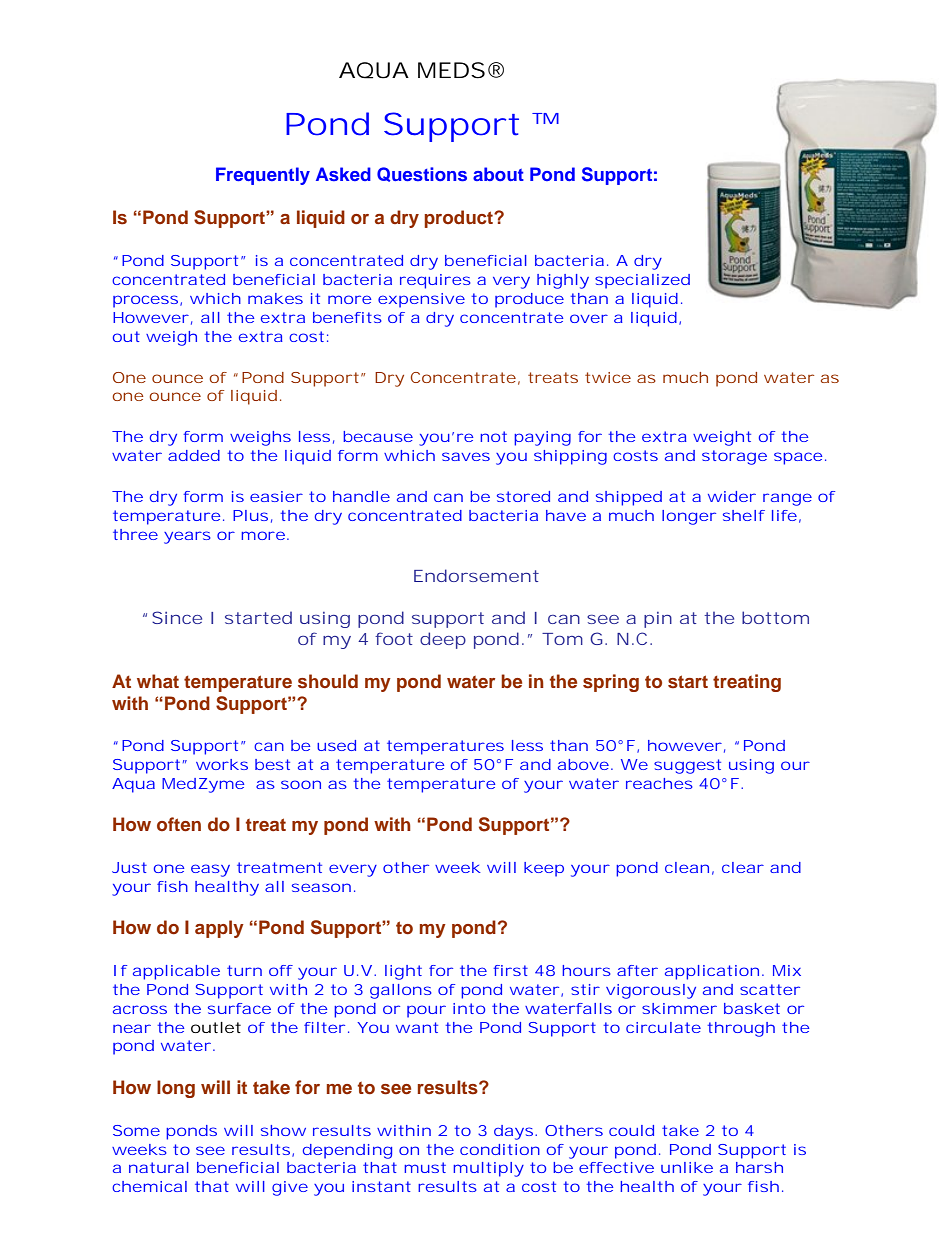  What do you see at coordinates (263, 176) in the image?
I see `Frequently` at bounding box center [263, 176].
